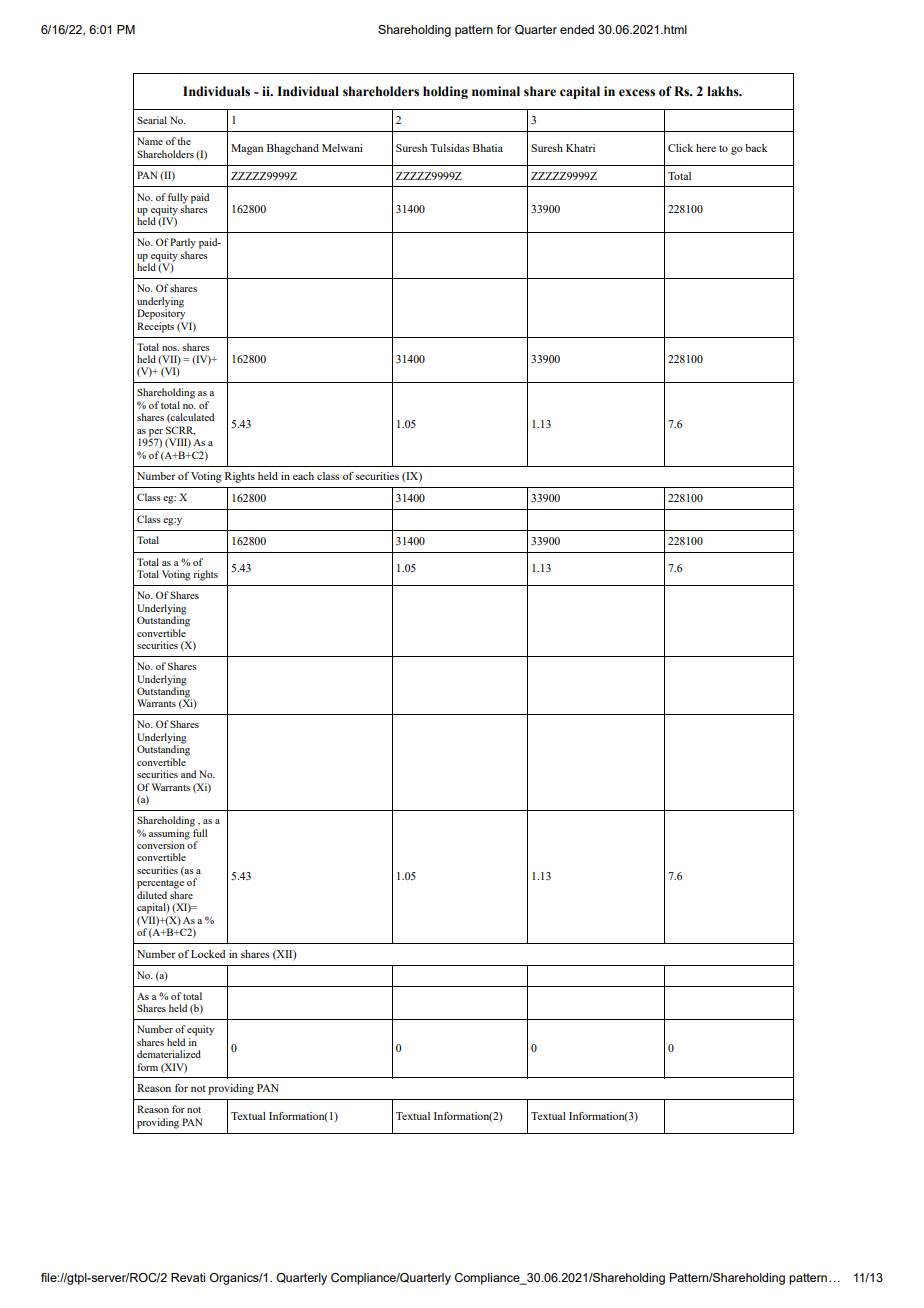 The height and width of the screenshot is (1308, 924). Describe the element at coordinates (170, 348) in the screenshot. I see `nos` at that location.
